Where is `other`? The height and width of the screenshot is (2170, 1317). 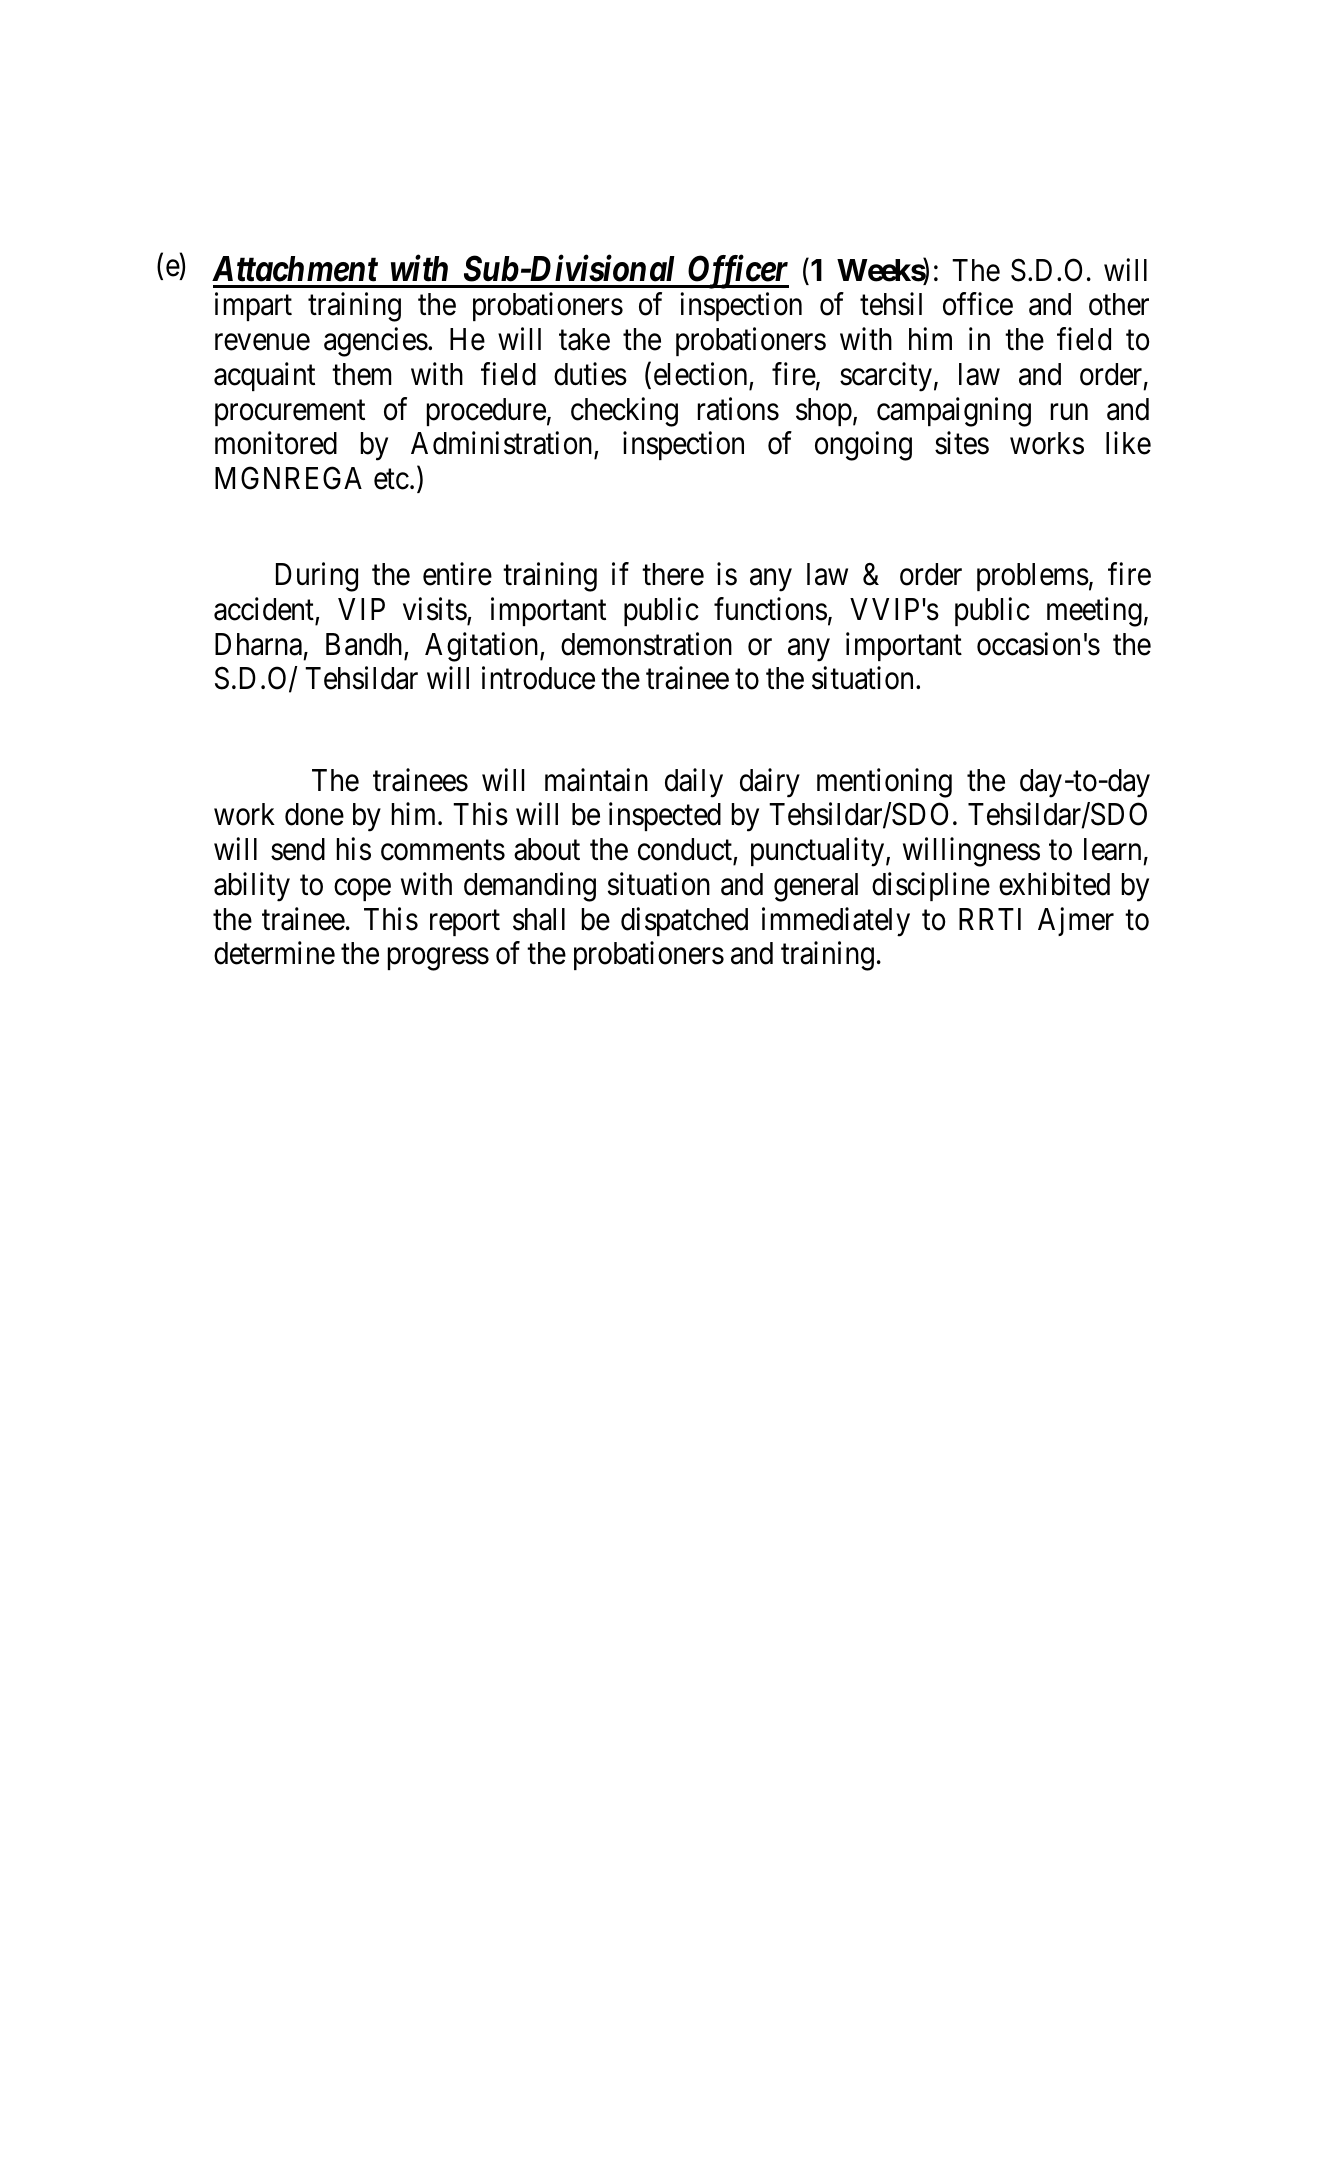
other is located at coordinates (1119, 304).
